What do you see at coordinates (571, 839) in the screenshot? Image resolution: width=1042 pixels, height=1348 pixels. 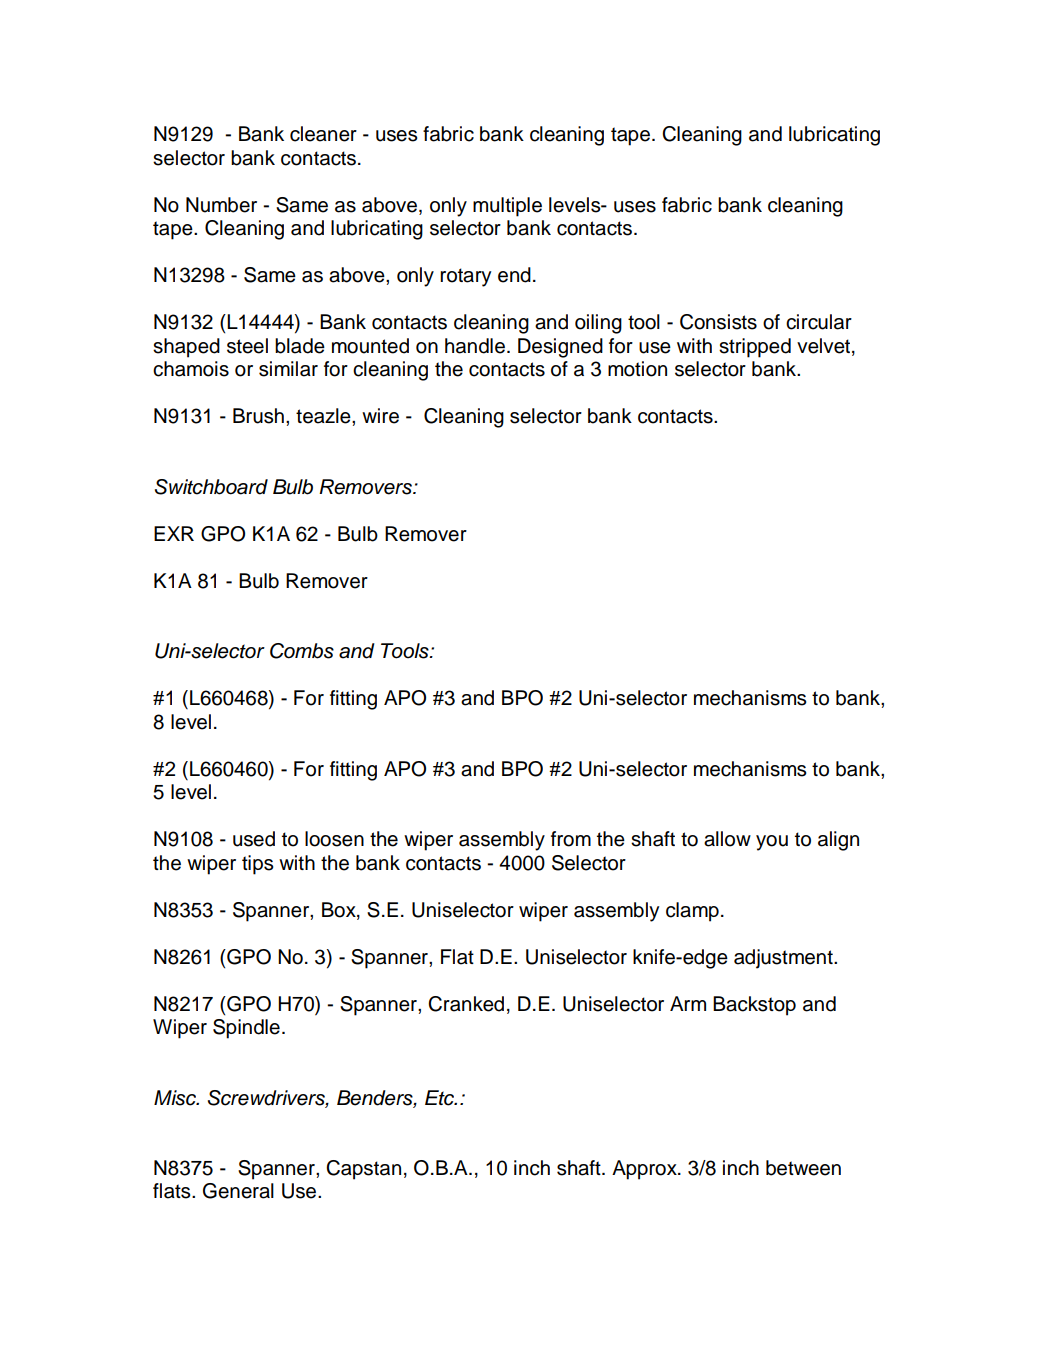 I see `from` at bounding box center [571, 839].
